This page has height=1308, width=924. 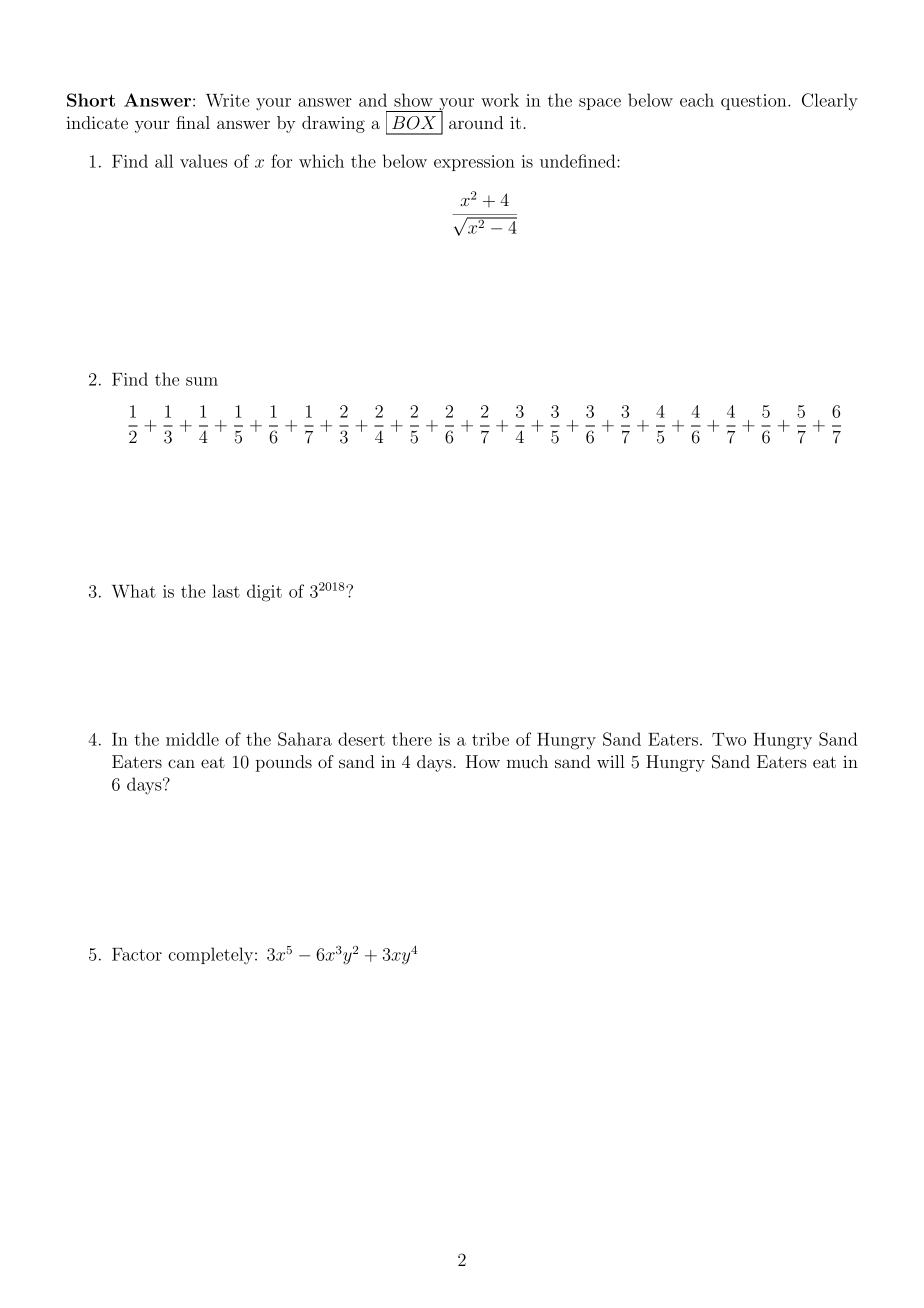 What do you see at coordinates (611, 761) in the page?
I see `will` at bounding box center [611, 761].
